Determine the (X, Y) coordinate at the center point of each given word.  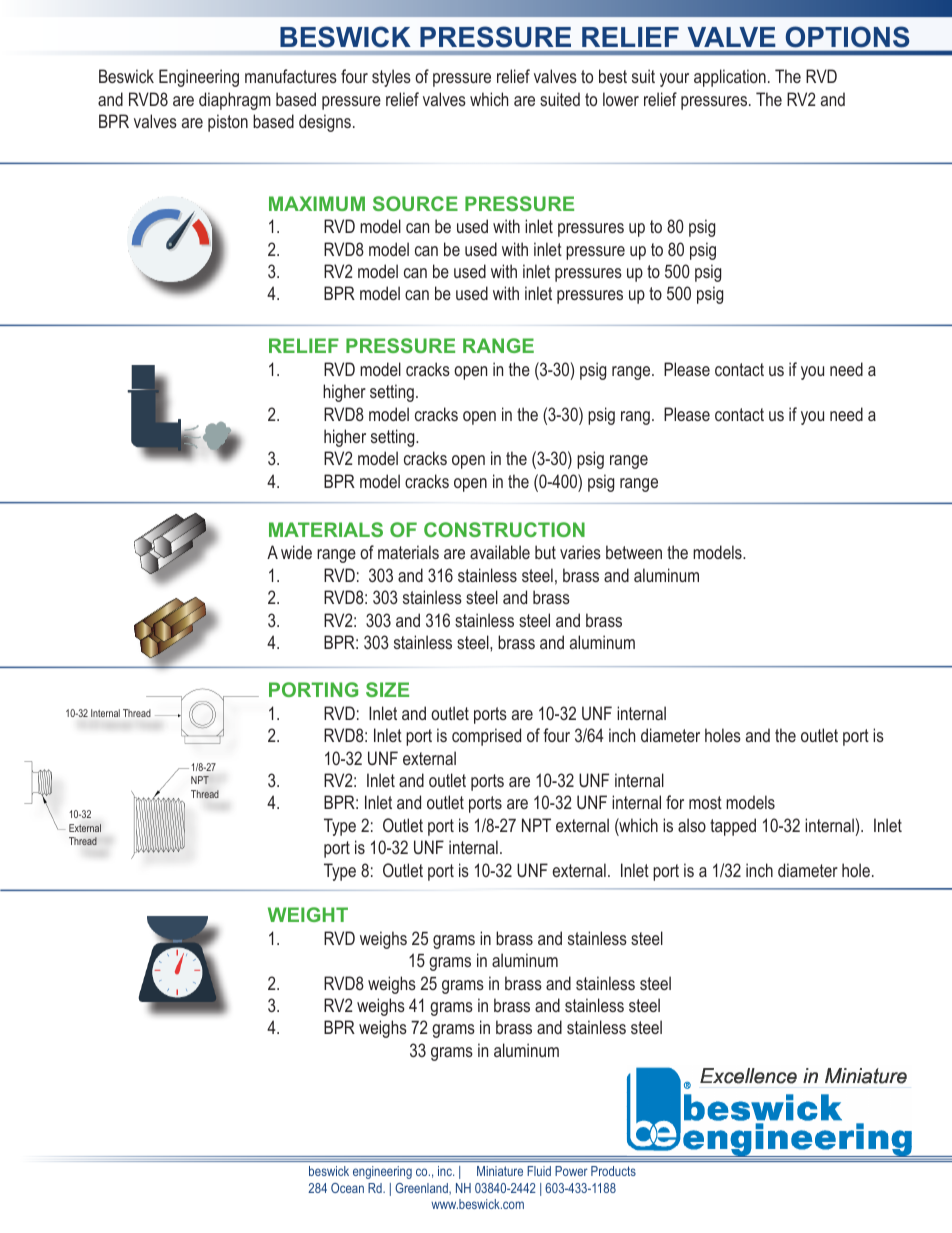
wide (296, 552)
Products (613, 1171)
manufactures (291, 76)
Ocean (347, 1188)
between (634, 552)
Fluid (539, 1171)
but (545, 552)
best (613, 76)
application (730, 78)
